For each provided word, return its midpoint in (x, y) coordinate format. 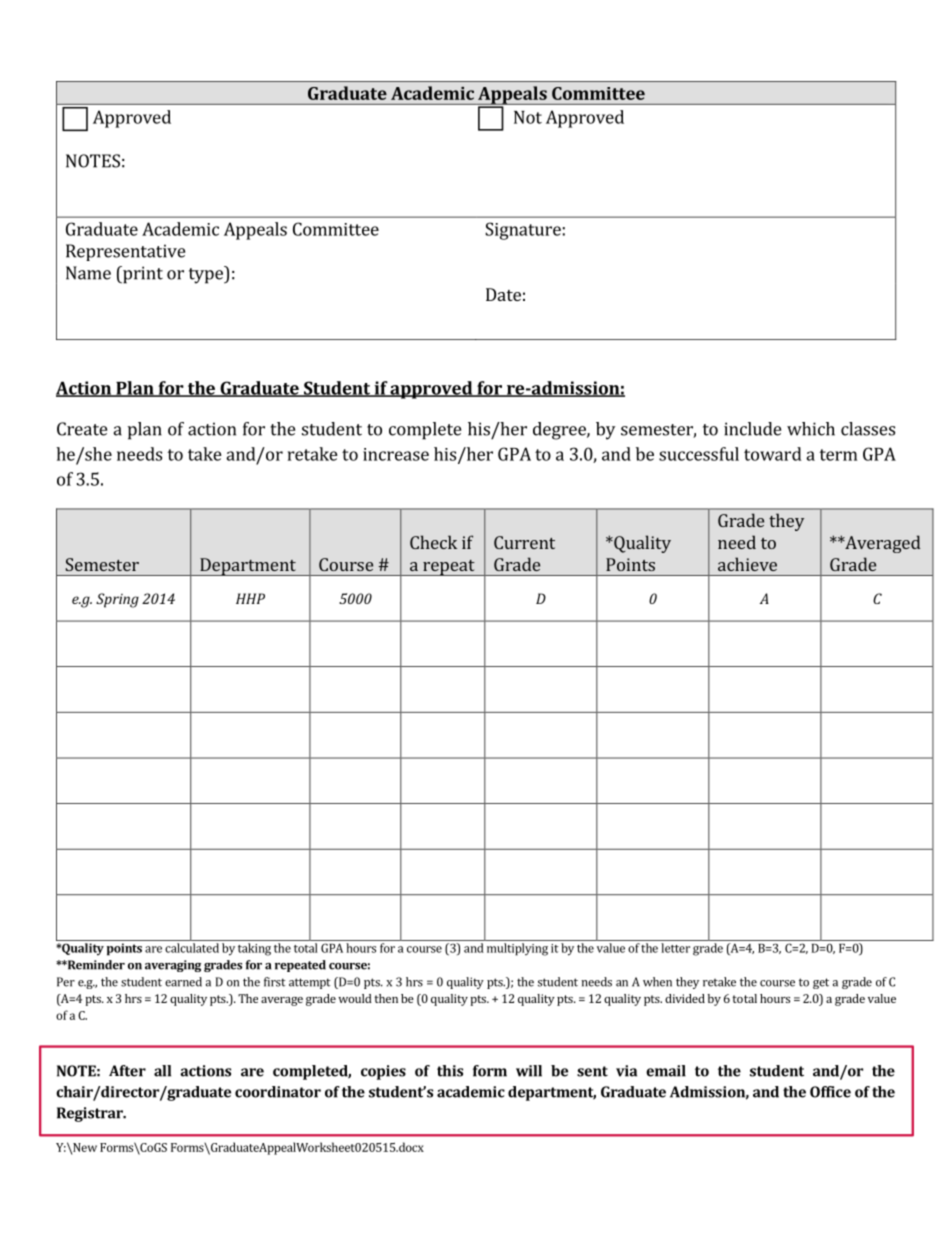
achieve (747, 564)
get (821, 983)
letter (675, 948)
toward (773, 454)
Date (503, 294)
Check (433, 542)
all (162, 1071)
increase (396, 454)
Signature (523, 231)
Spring (117, 600)
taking (254, 949)
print (142, 275)
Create (82, 429)
